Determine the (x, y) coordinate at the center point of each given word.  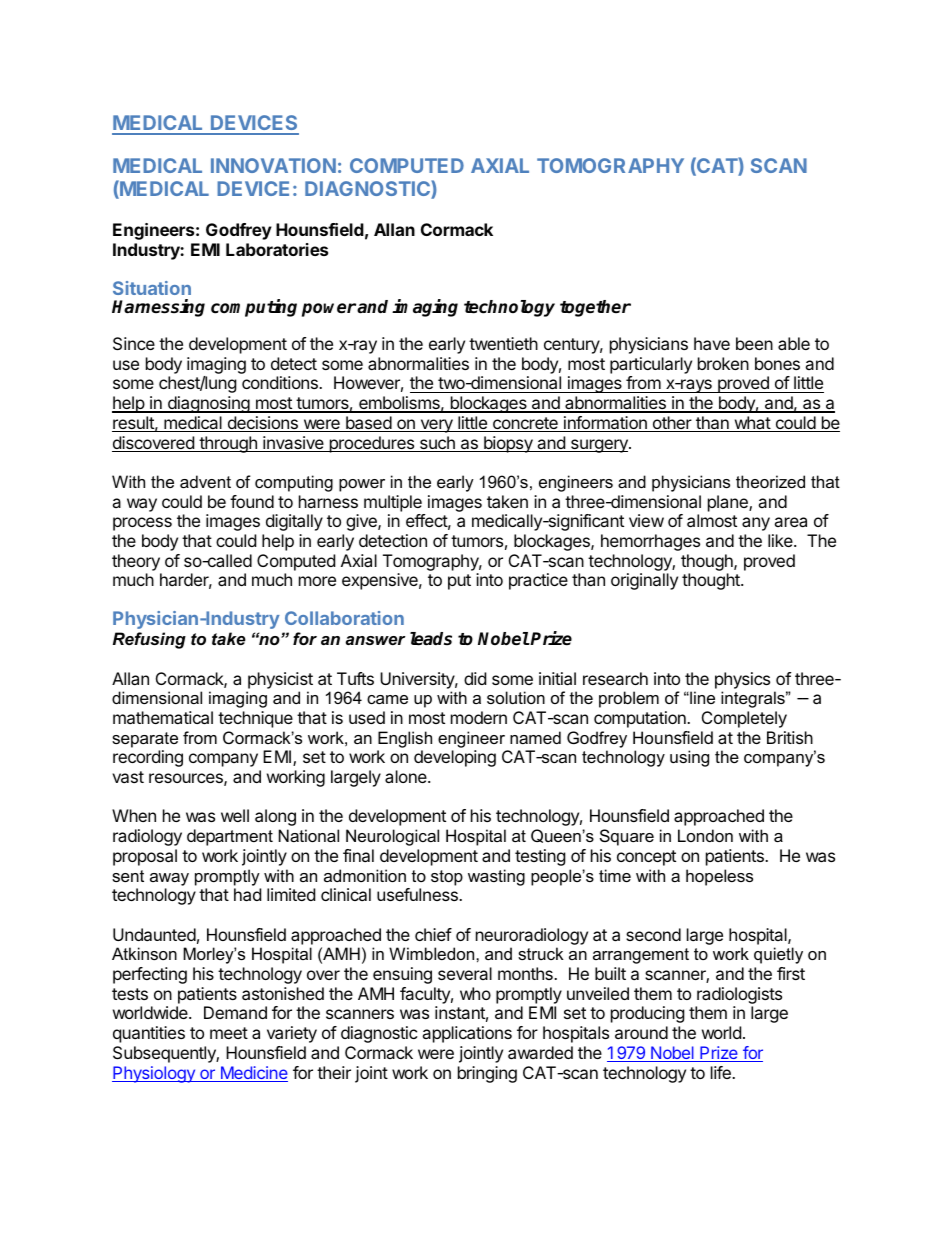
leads (431, 639)
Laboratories (277, 249)
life (722, 1072)
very (436, 426)
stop (447, 878)
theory (136, 562)
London (705, 835)
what (752, 424)
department (230, 837)
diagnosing (208, 404)
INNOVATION (273, 165)
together (595, 308)
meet (229, 1033)
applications (467, 1034)
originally (644, 581)
